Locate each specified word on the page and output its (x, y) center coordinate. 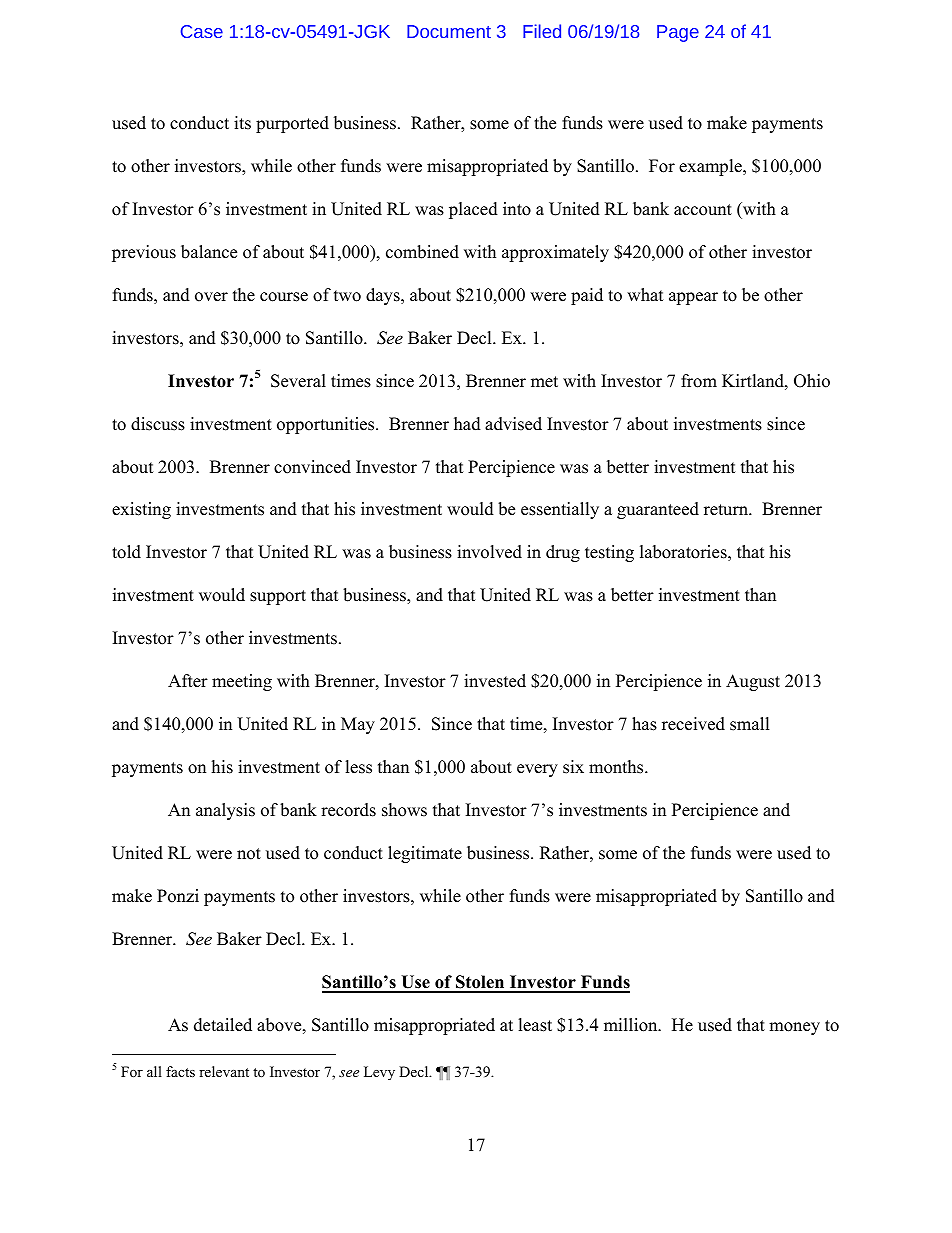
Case (202, 31)
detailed (223, 1025)
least (535, 1025)
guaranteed (658, 510)
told (126, 552)
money (794, 1028)
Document (449, 31)
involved (489, 552)
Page (678, 33)
